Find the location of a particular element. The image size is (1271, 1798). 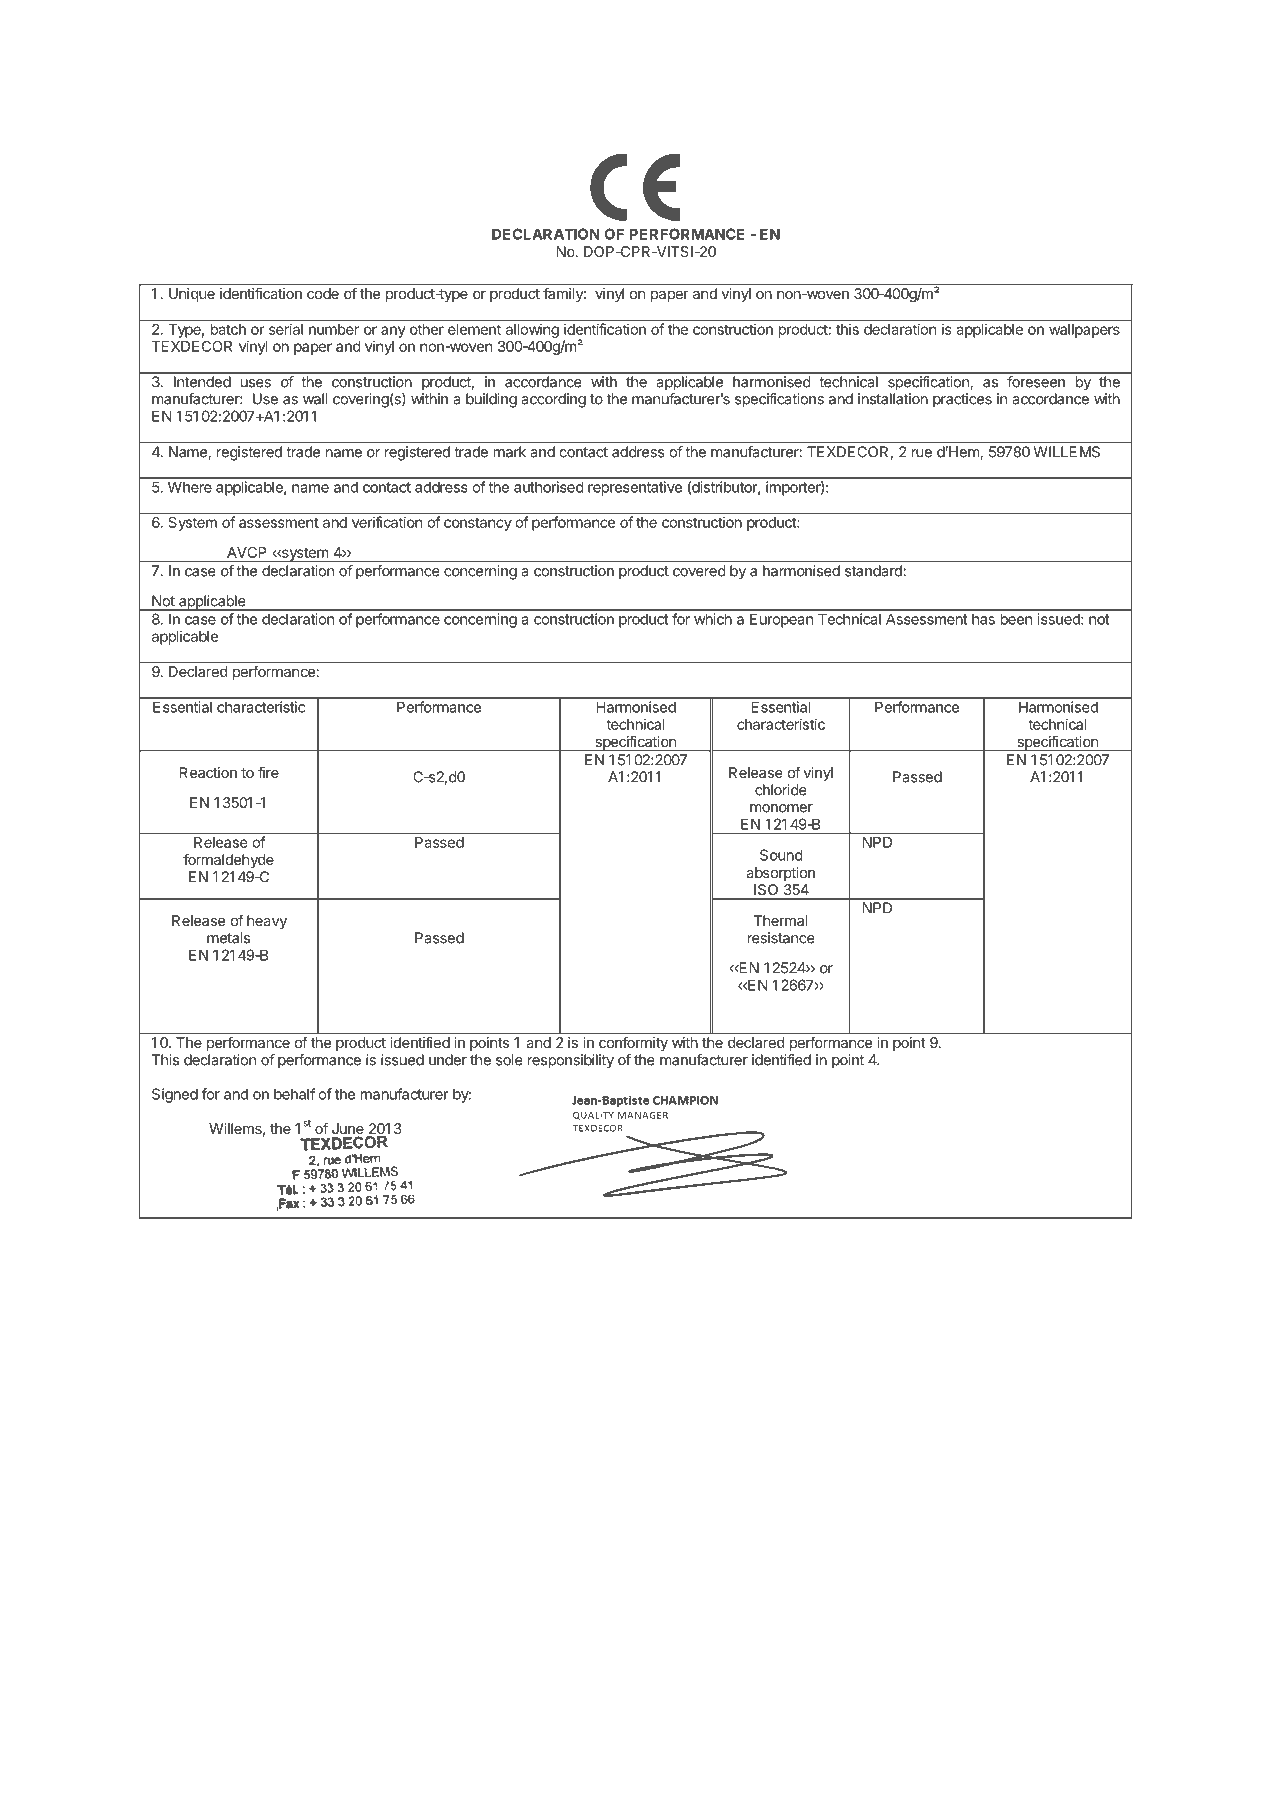

chloride is located at coordinates (781, 790).
